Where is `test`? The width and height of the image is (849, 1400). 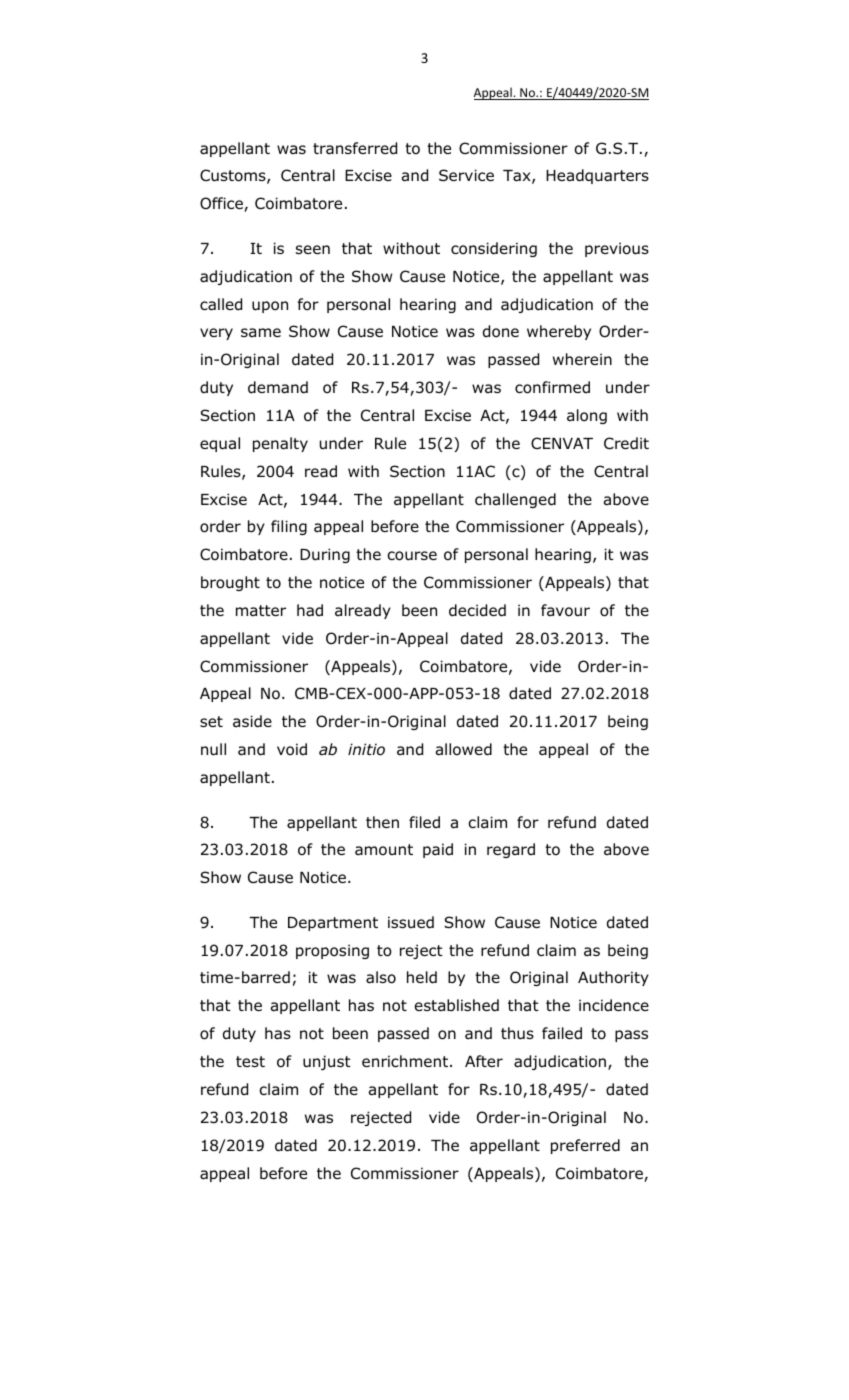 test is located at coordinates (250, 1061).
